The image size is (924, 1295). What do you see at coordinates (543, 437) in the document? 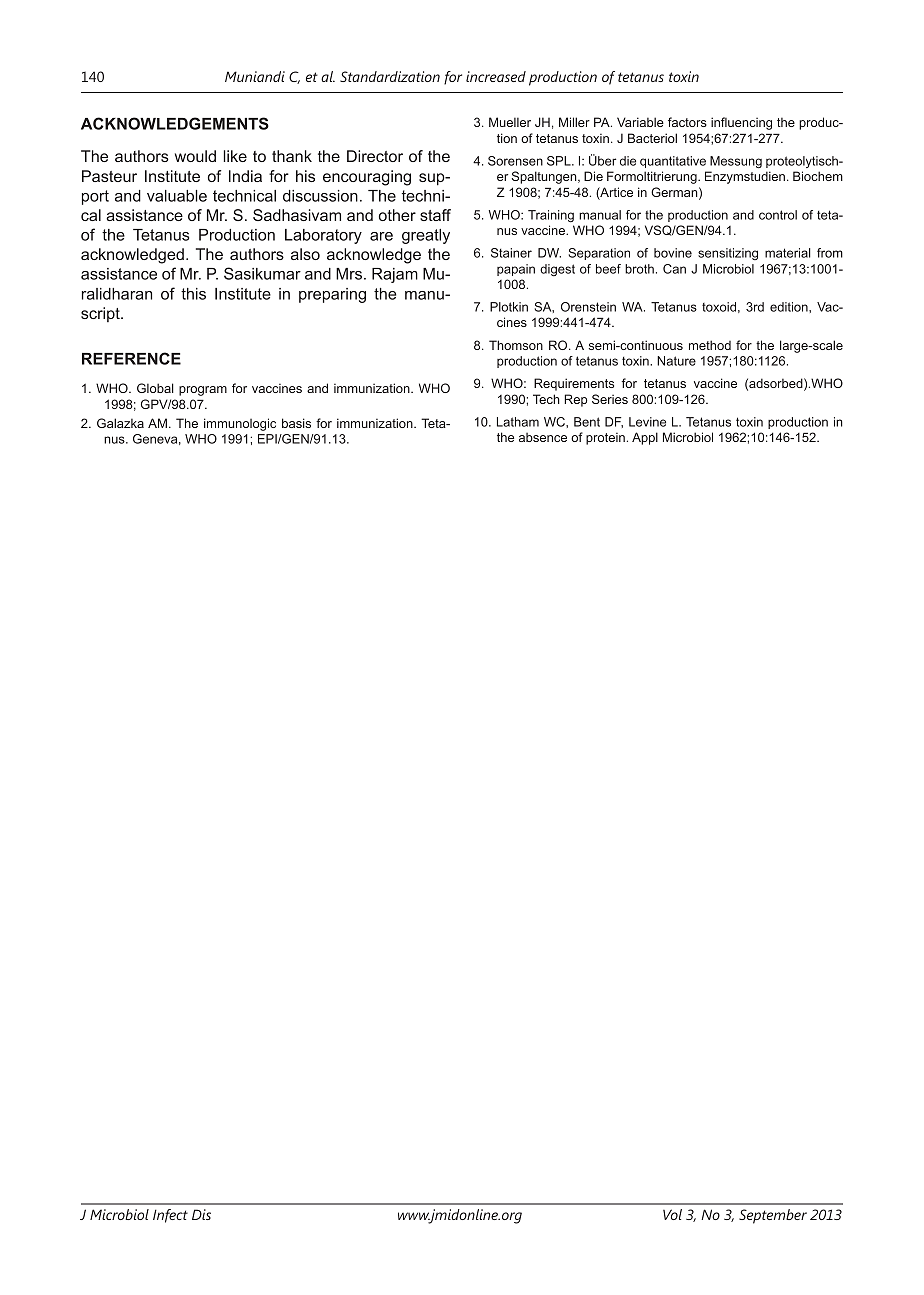
I see `absence` at bounding box center [543, 437].
